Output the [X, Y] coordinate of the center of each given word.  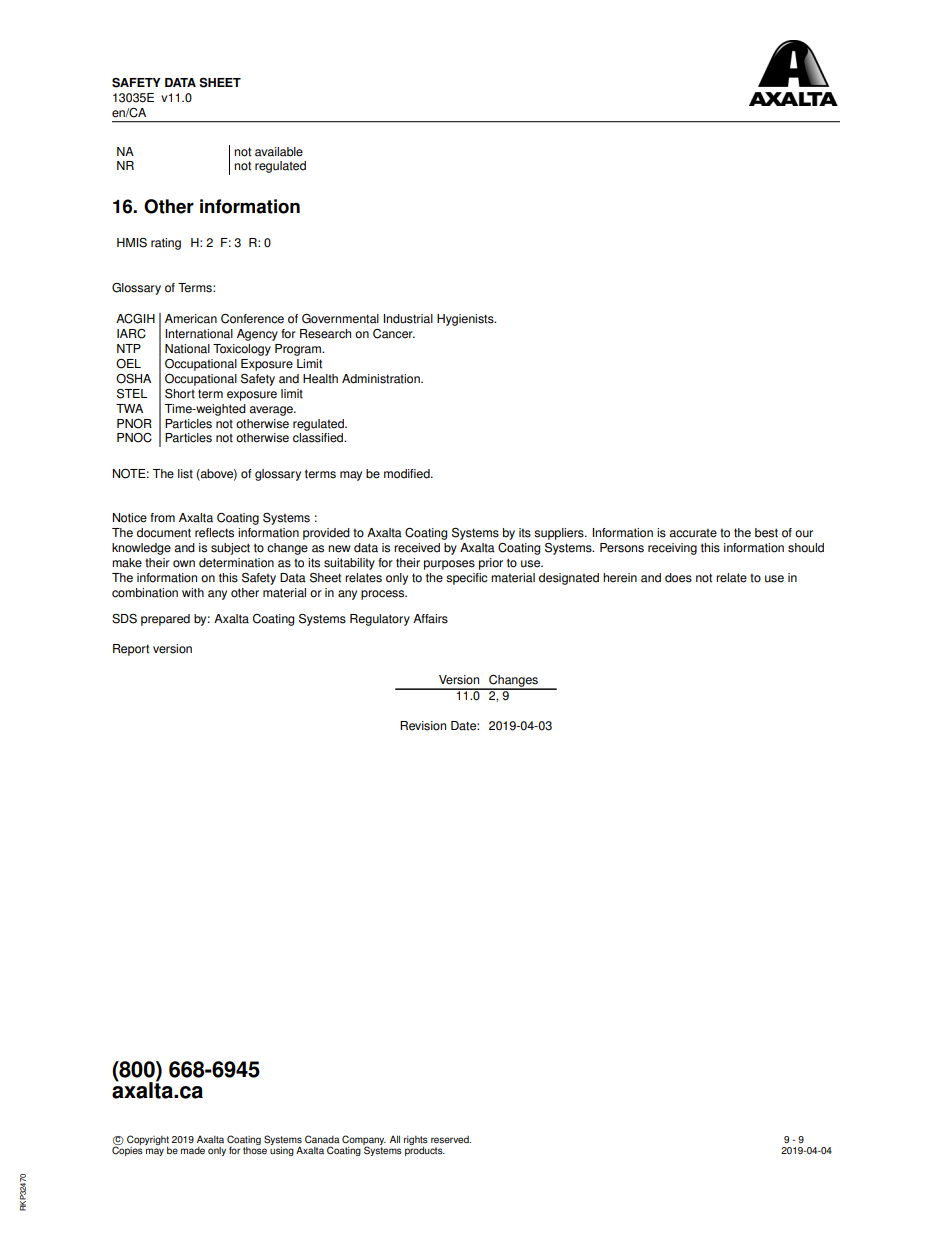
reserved [451, 1140]
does [678, 578]
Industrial [408, 319]
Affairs [430, 619]
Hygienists [466, 320]
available [279, 152]
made [193, 1151]
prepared [165, 620]
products [425, 1150]
